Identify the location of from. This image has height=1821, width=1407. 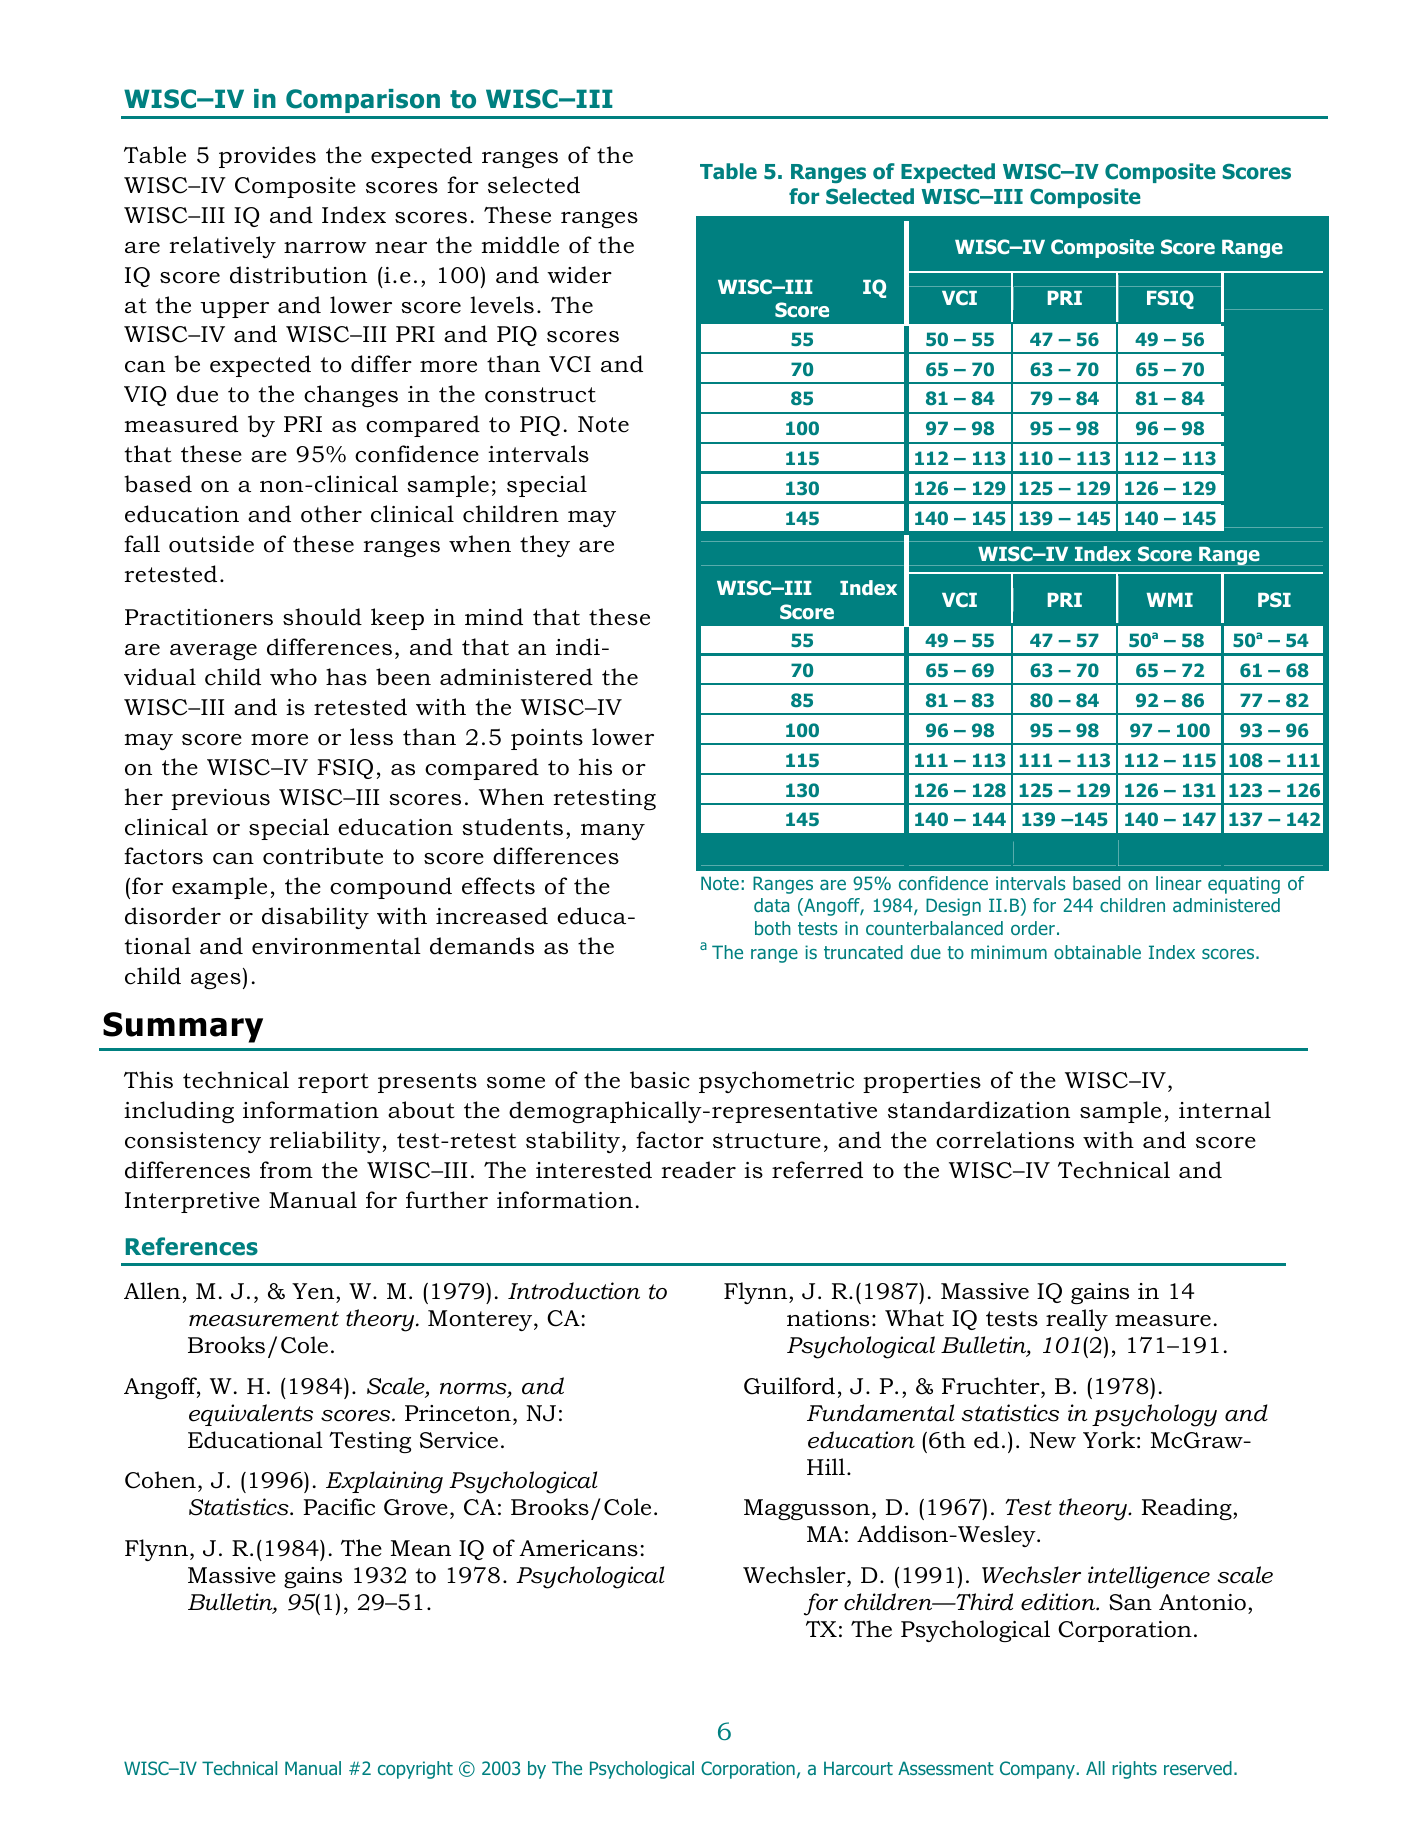
(286, 1170).
